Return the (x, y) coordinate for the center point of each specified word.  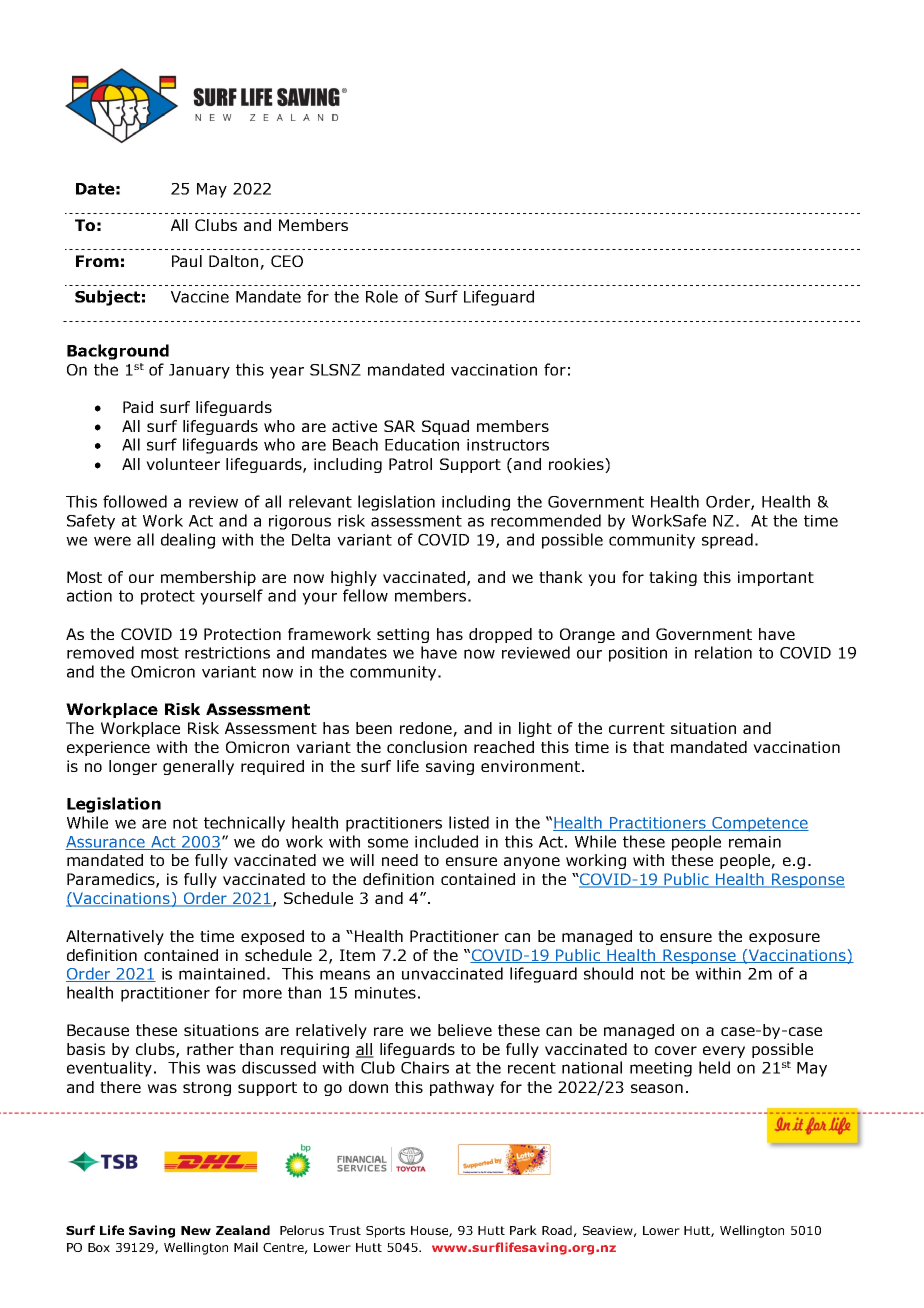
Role (382, 296)
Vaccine (200, 297)
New (196, 1230)
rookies (577, 464)
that (648, 747)
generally (198, 767)
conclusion (427, 747)
